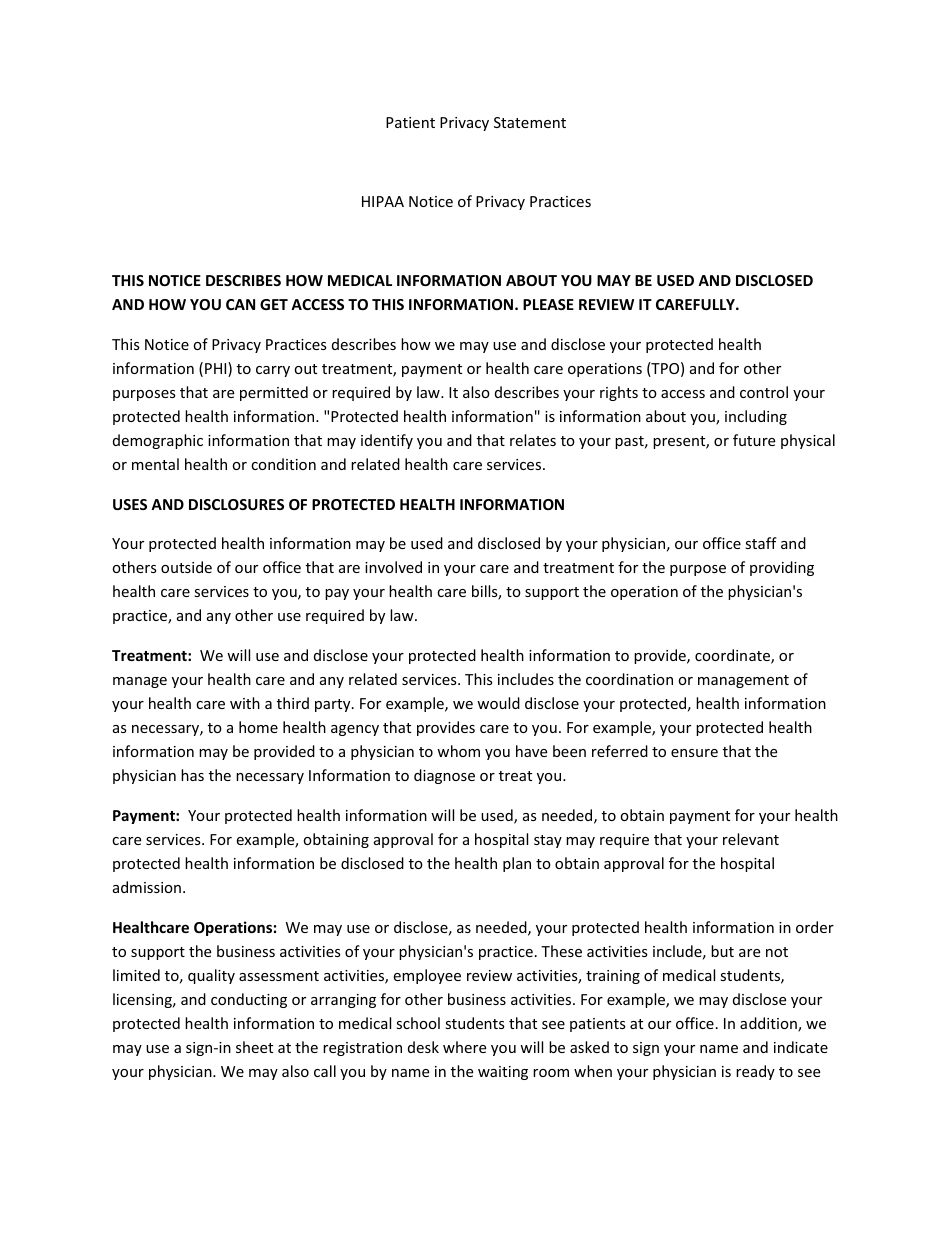 The width and height of the screenshot is (952, 1233). Describe the element at coordinates (530, 122) in the screenshot. I see `Statement` at that location.
